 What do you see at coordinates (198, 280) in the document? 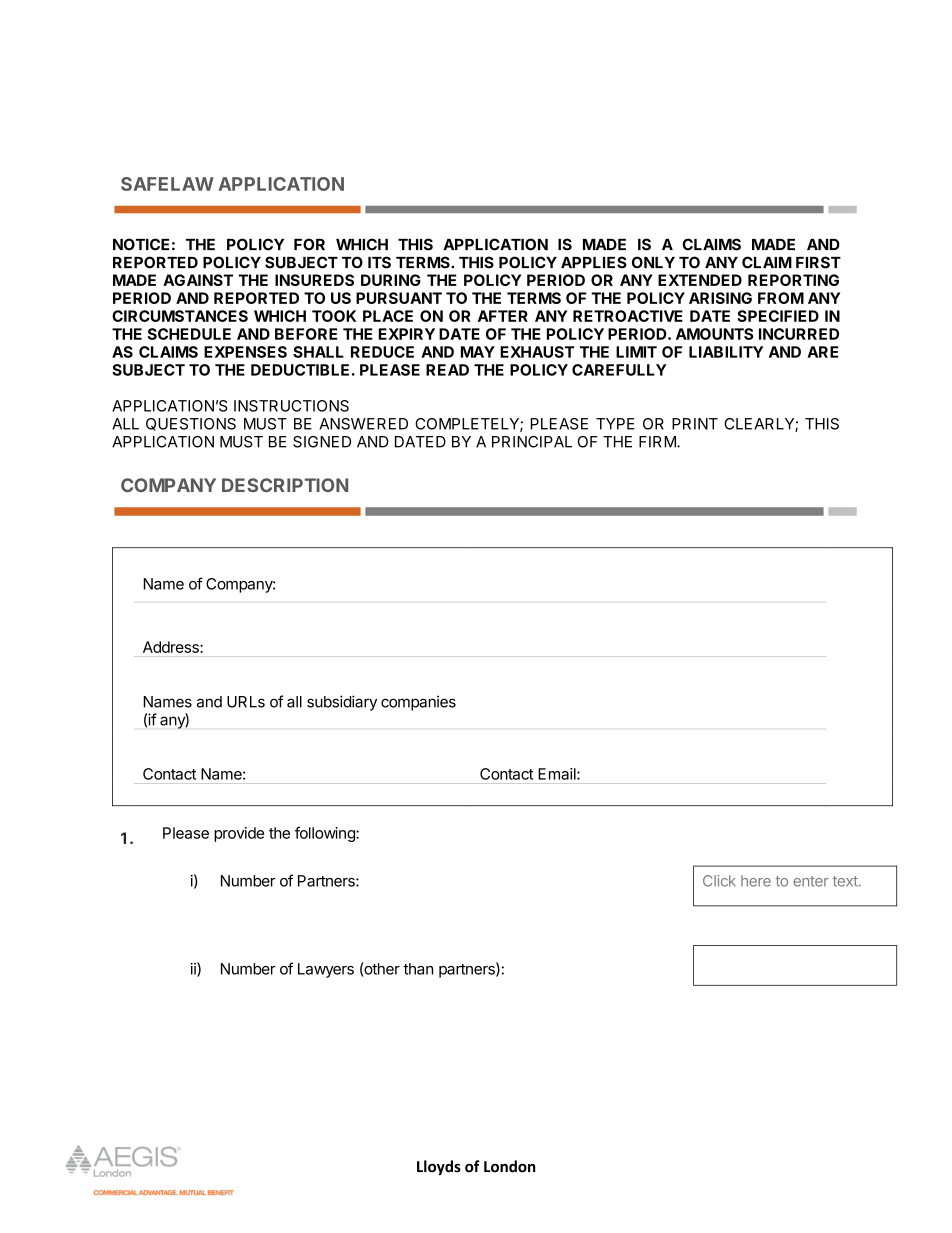
I see `AGAINST` at bounding box center [198, 280].
